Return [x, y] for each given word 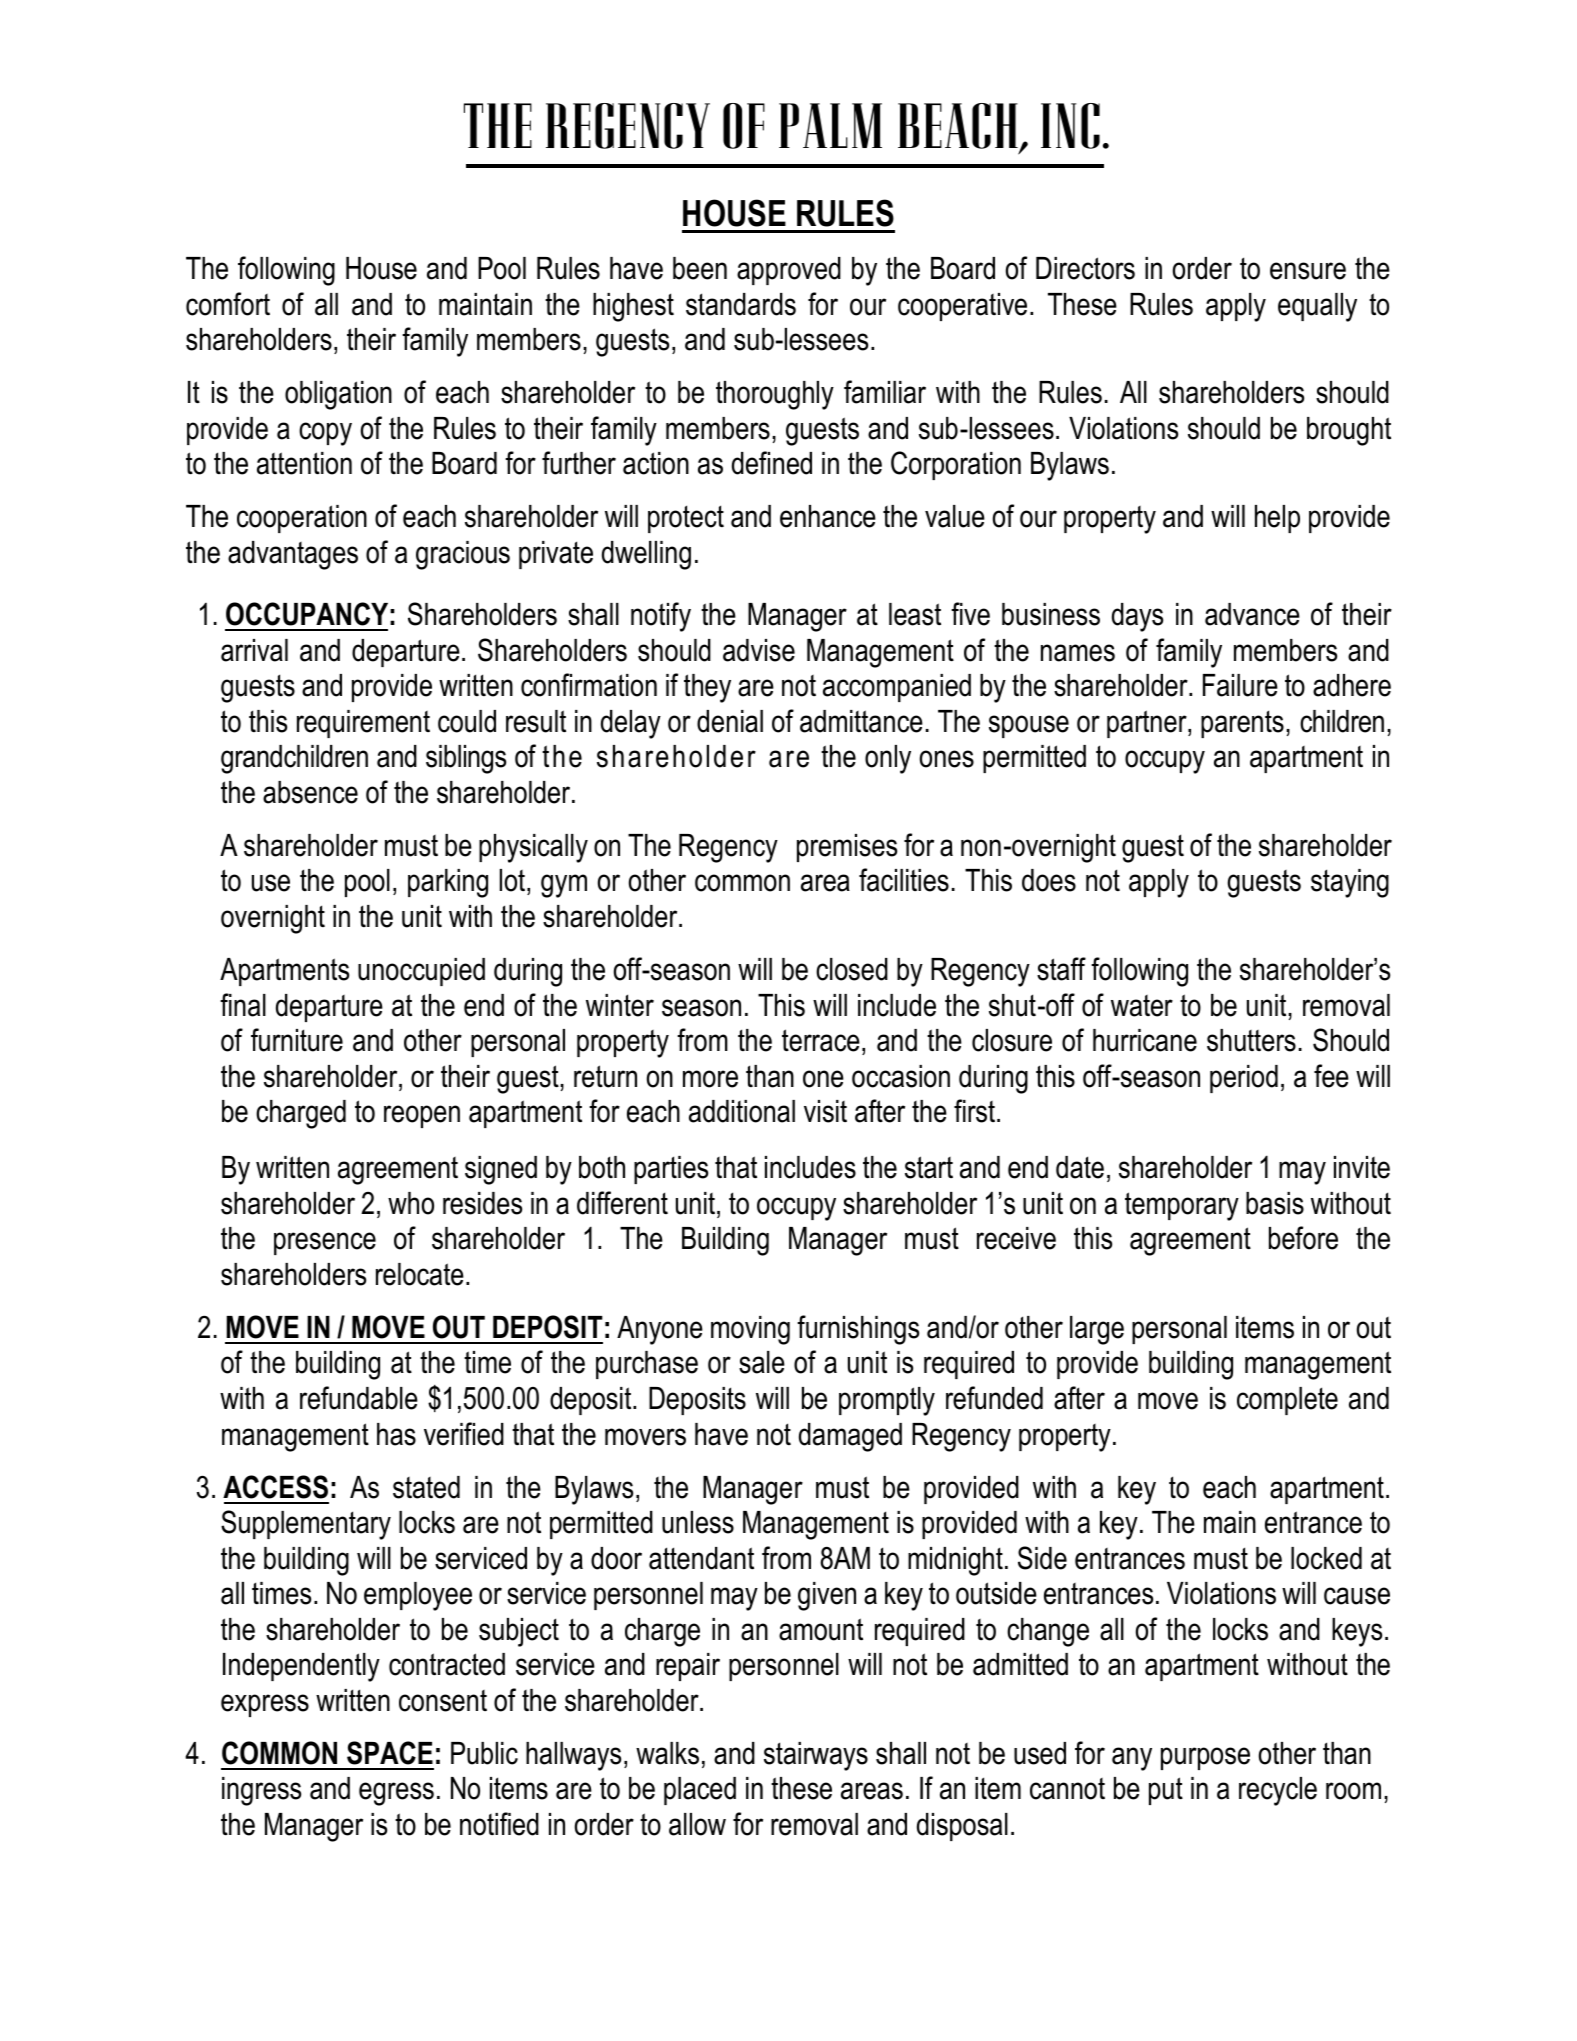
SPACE [390, 1753]
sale [762, 1362]
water [1142, 1006]
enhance [828, 516]
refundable [359, 1398]
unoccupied [421, 972]
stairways [816, 1756]
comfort [228, 304]
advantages [293, 555]
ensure [1308, 271]
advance [1252, 614]
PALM [830, 125]
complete [1287, 1401]
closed [852, 969]
